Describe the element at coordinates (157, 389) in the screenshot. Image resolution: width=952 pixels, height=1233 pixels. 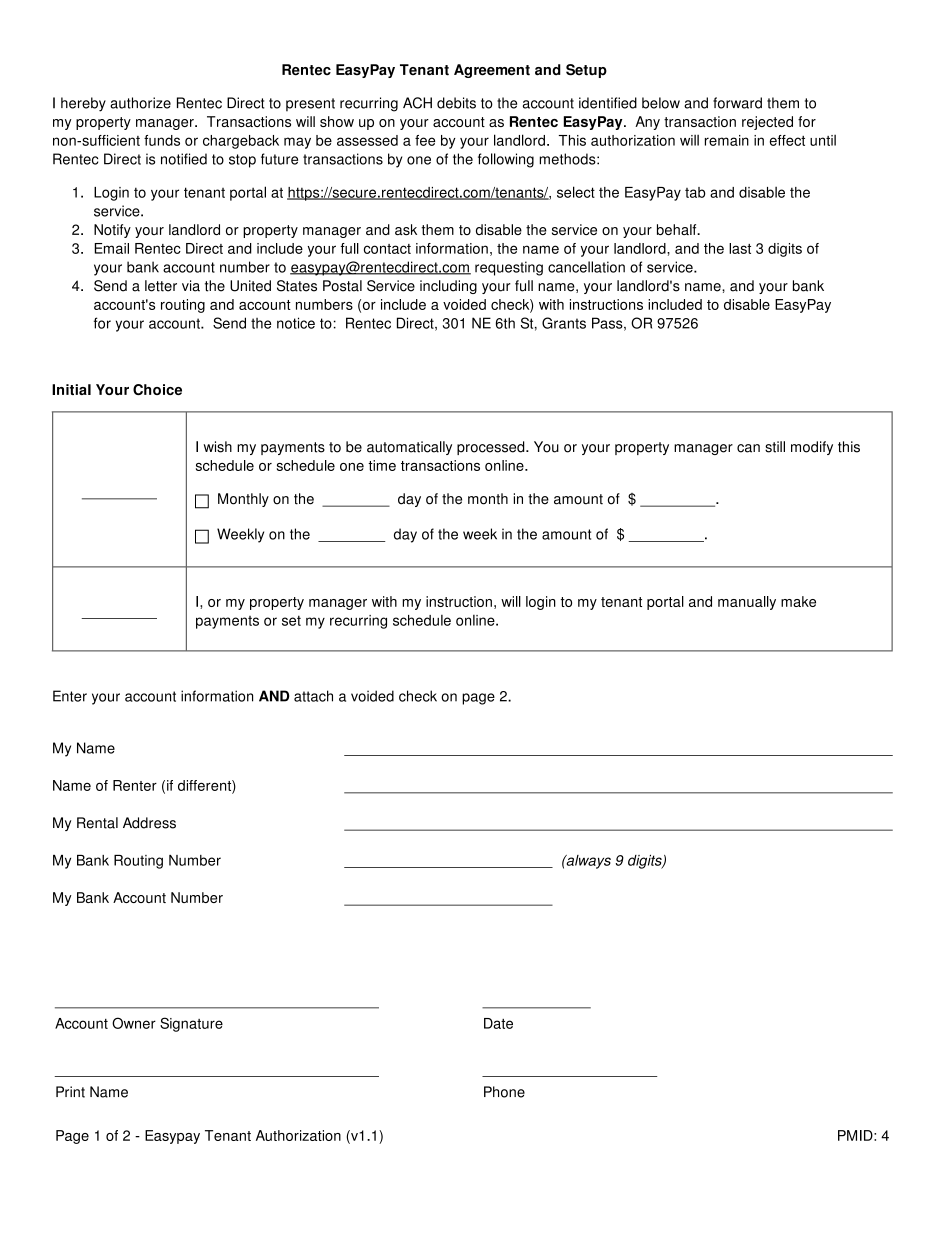
I see `Choice` at that location.
